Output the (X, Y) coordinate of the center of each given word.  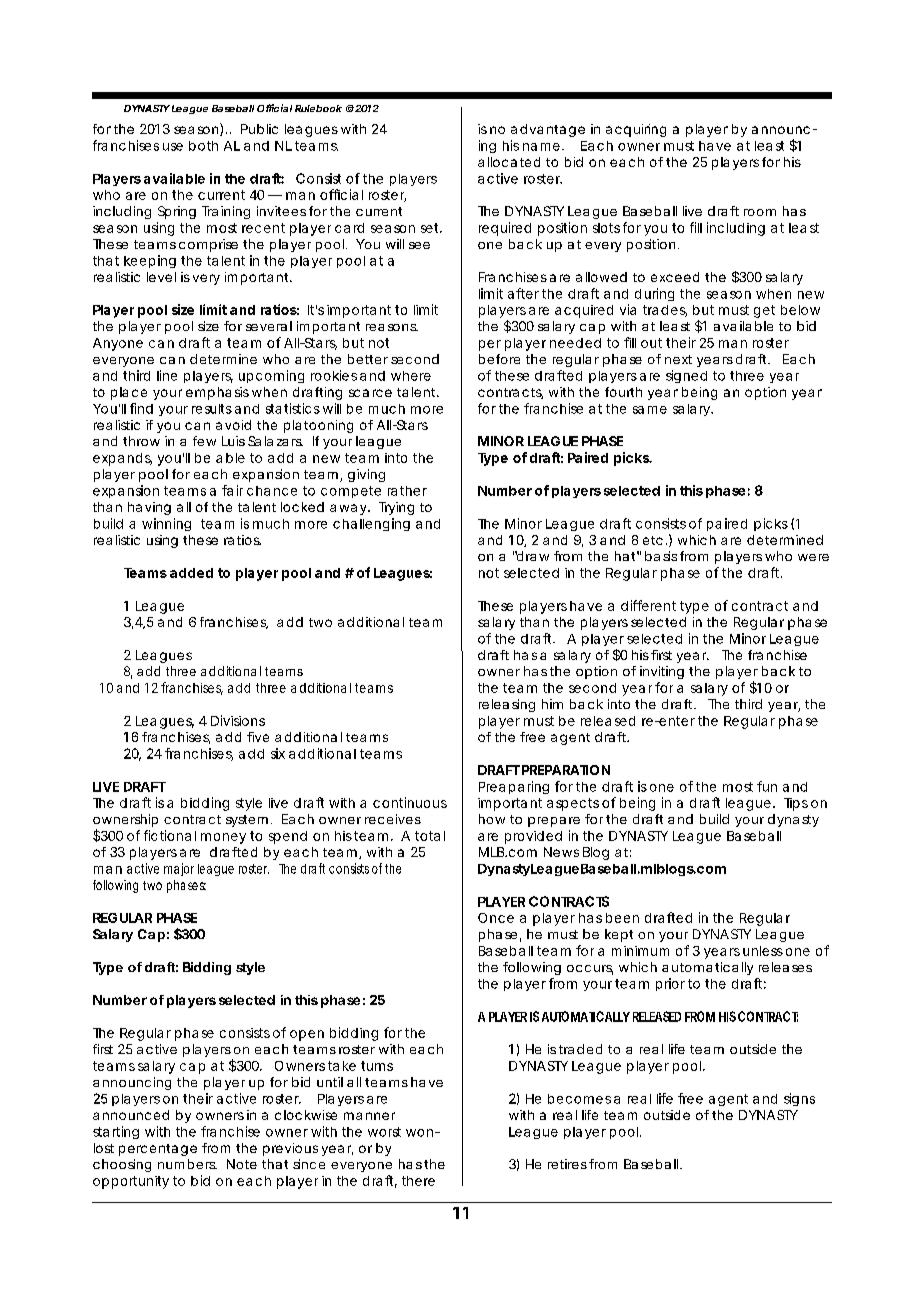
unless (763, 951)
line (167, 375)
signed (686, 376)
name (541, 147)
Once (496, 918)
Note (242, 1164)
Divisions (238, 720)
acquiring (636, 130)
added (191, 573)
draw (532, 556)
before (499, 359)
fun (767, 786)
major (179, 869)
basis (661, 556)
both (203, 146)
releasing (507, 705)
